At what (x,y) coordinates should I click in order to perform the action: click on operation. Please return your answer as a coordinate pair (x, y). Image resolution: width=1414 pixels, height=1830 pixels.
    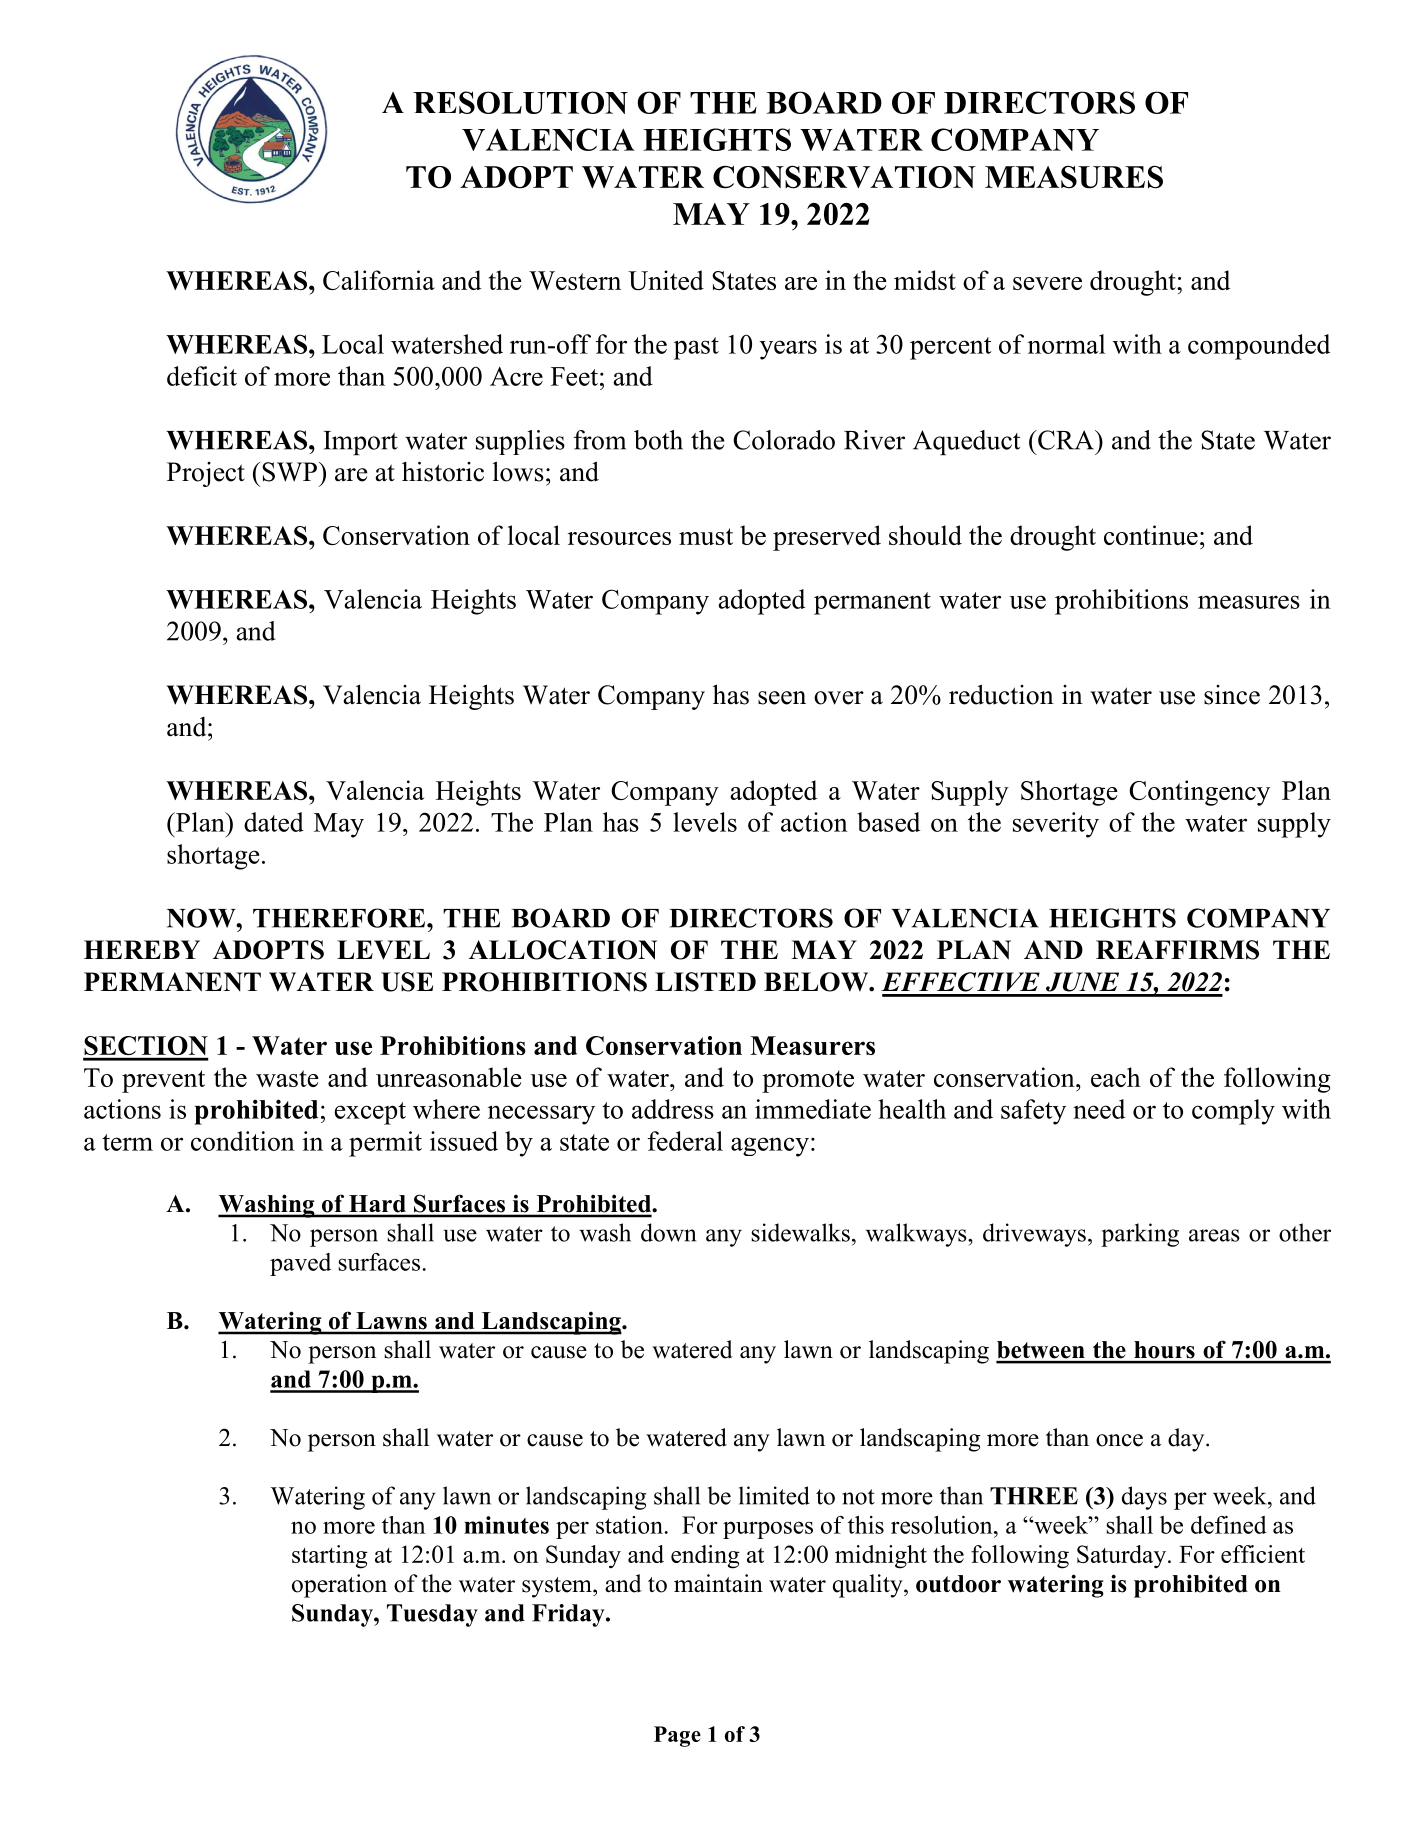
    Looking at the image, I should click on (339, 1586).
